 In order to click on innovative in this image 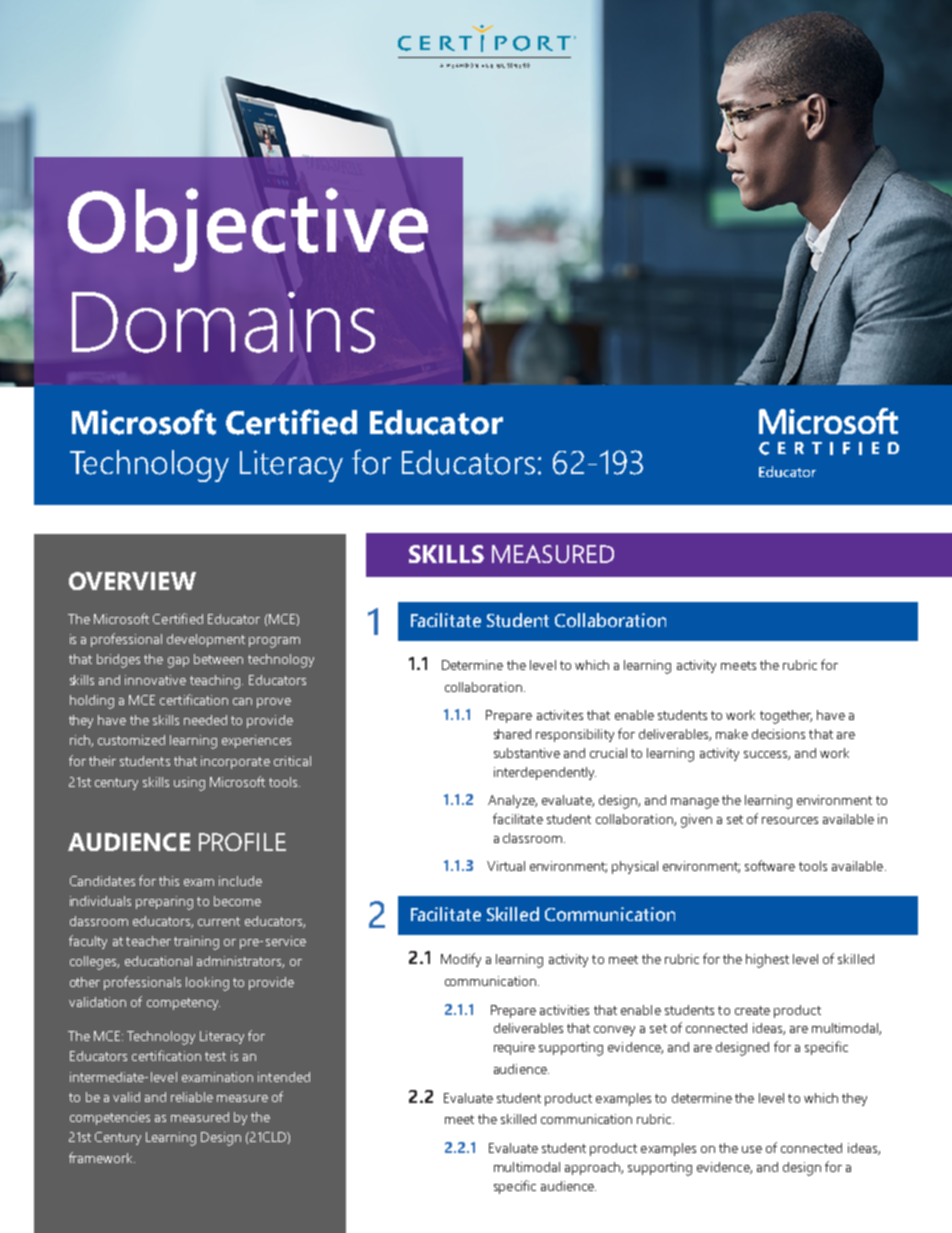, I will do `click(155, 680)`.
